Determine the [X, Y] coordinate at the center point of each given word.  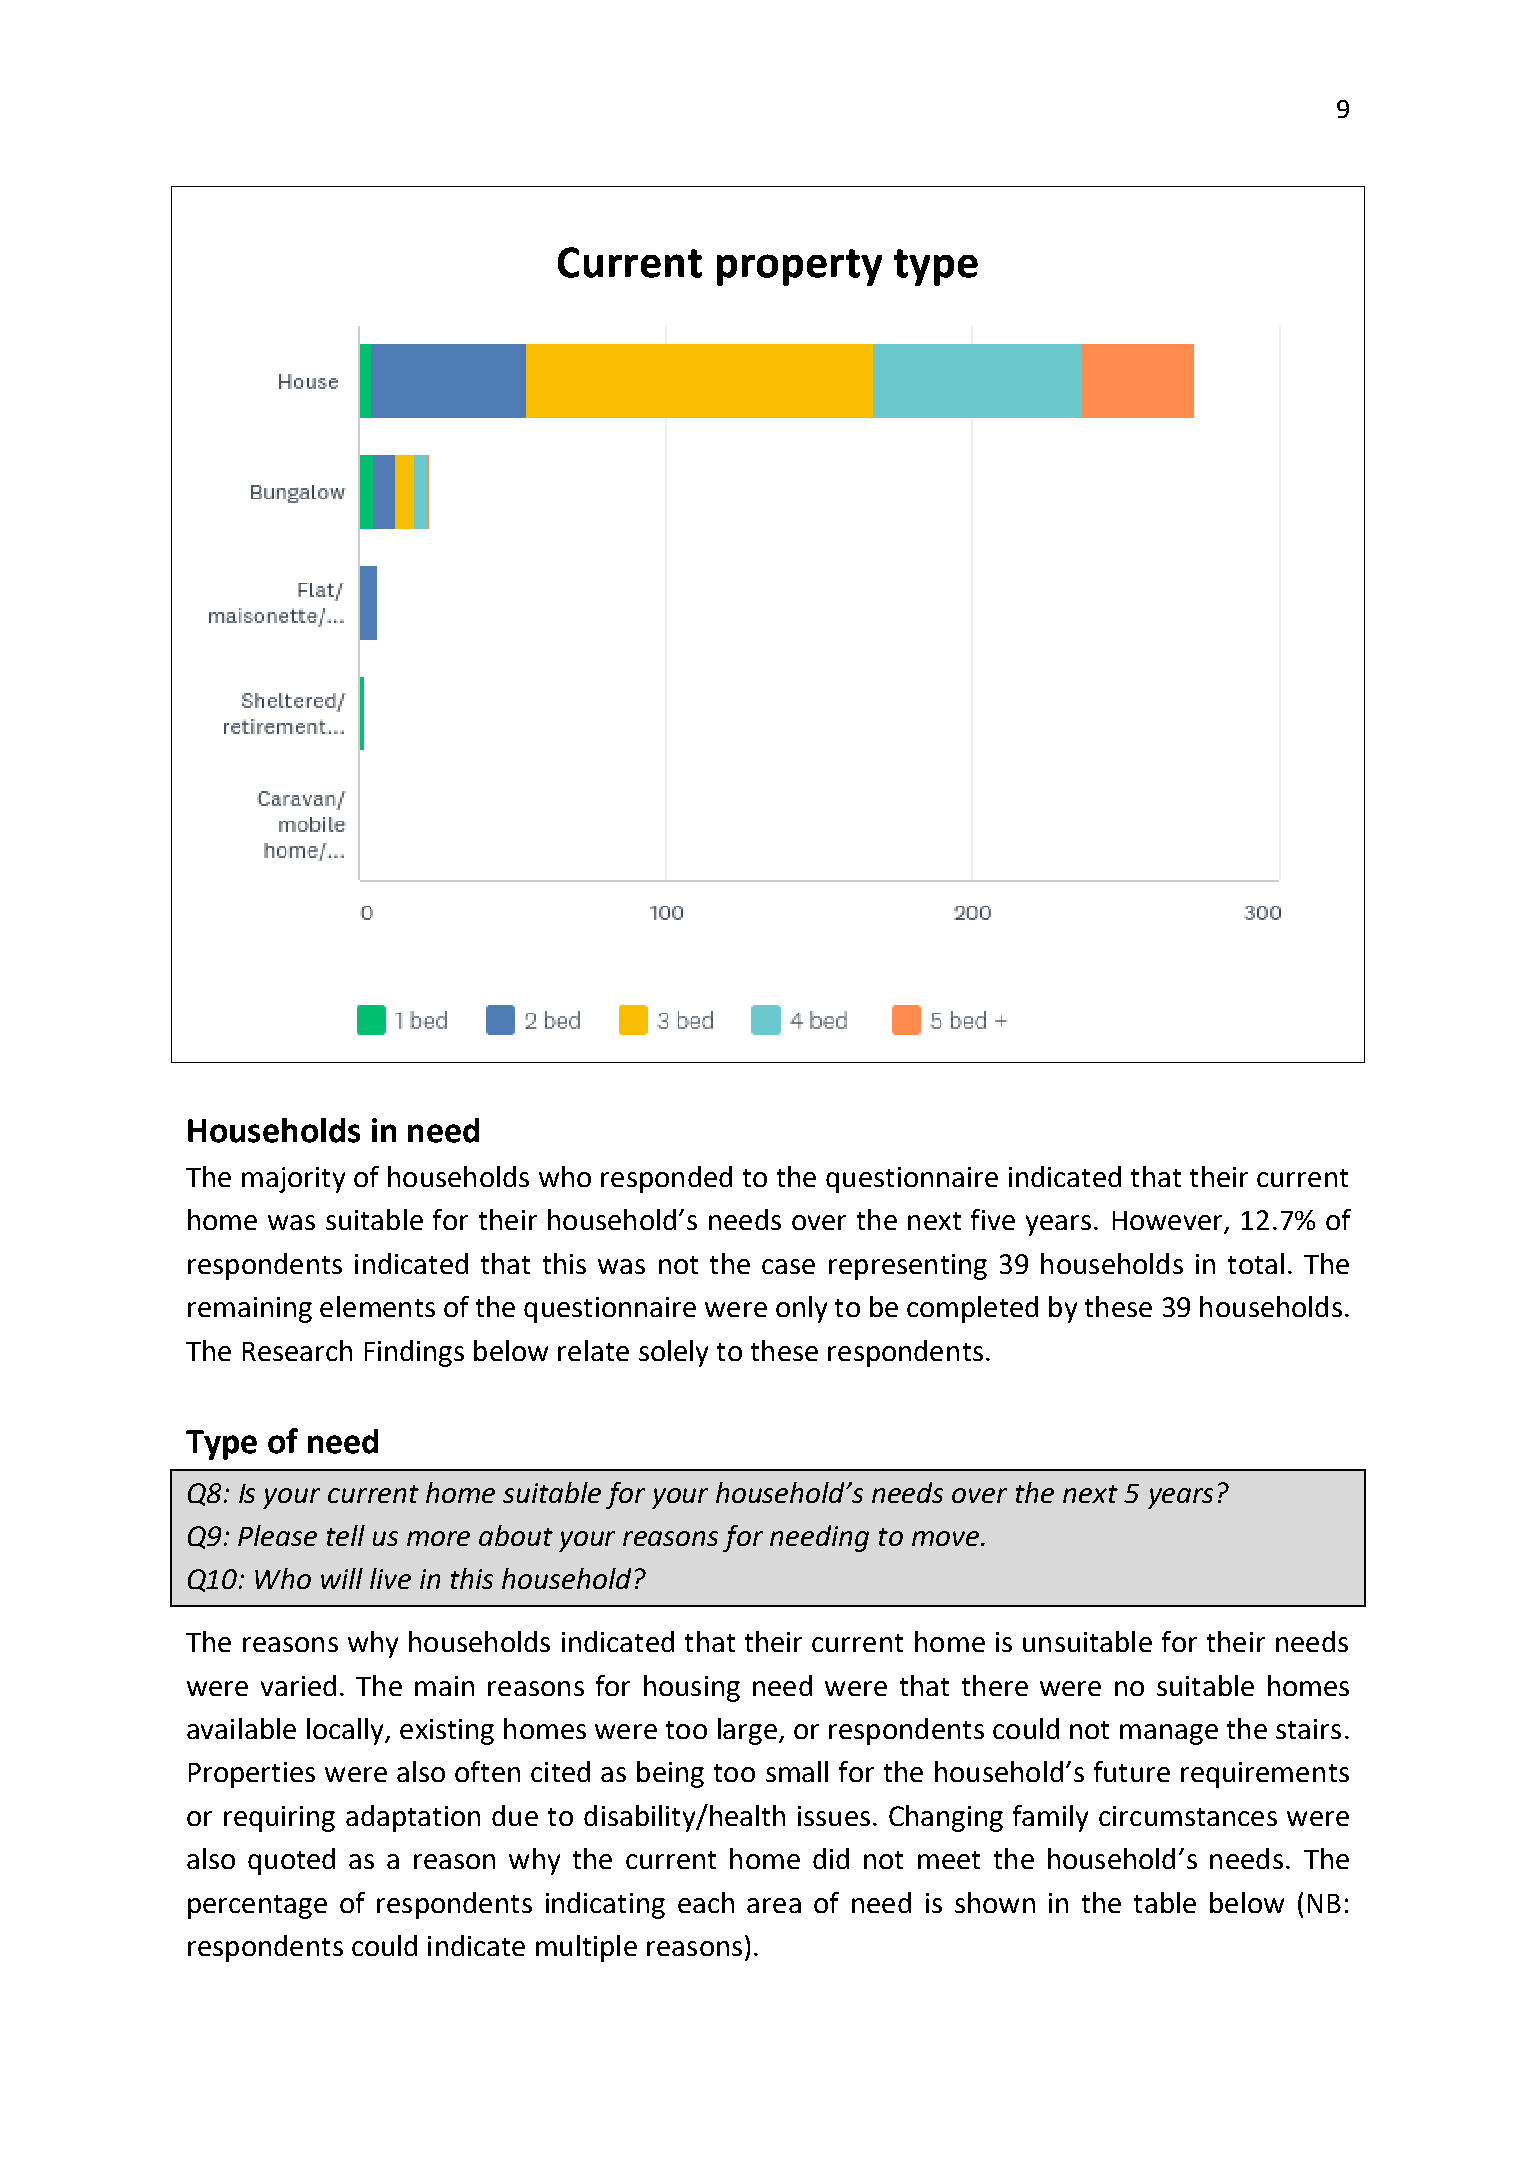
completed [972, 1309]
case [788, 1266]
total [1256, 1263]
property [799, 267]
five [993, 1219]
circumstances [1188, 1816]
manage [1169, 1734]
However [1169, 1222]
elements [377, 1306]
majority [293, 1180]
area [774, 1905]
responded [666, 1179]
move [945, 1538]
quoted [291, 1861]
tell [346, 1535]
